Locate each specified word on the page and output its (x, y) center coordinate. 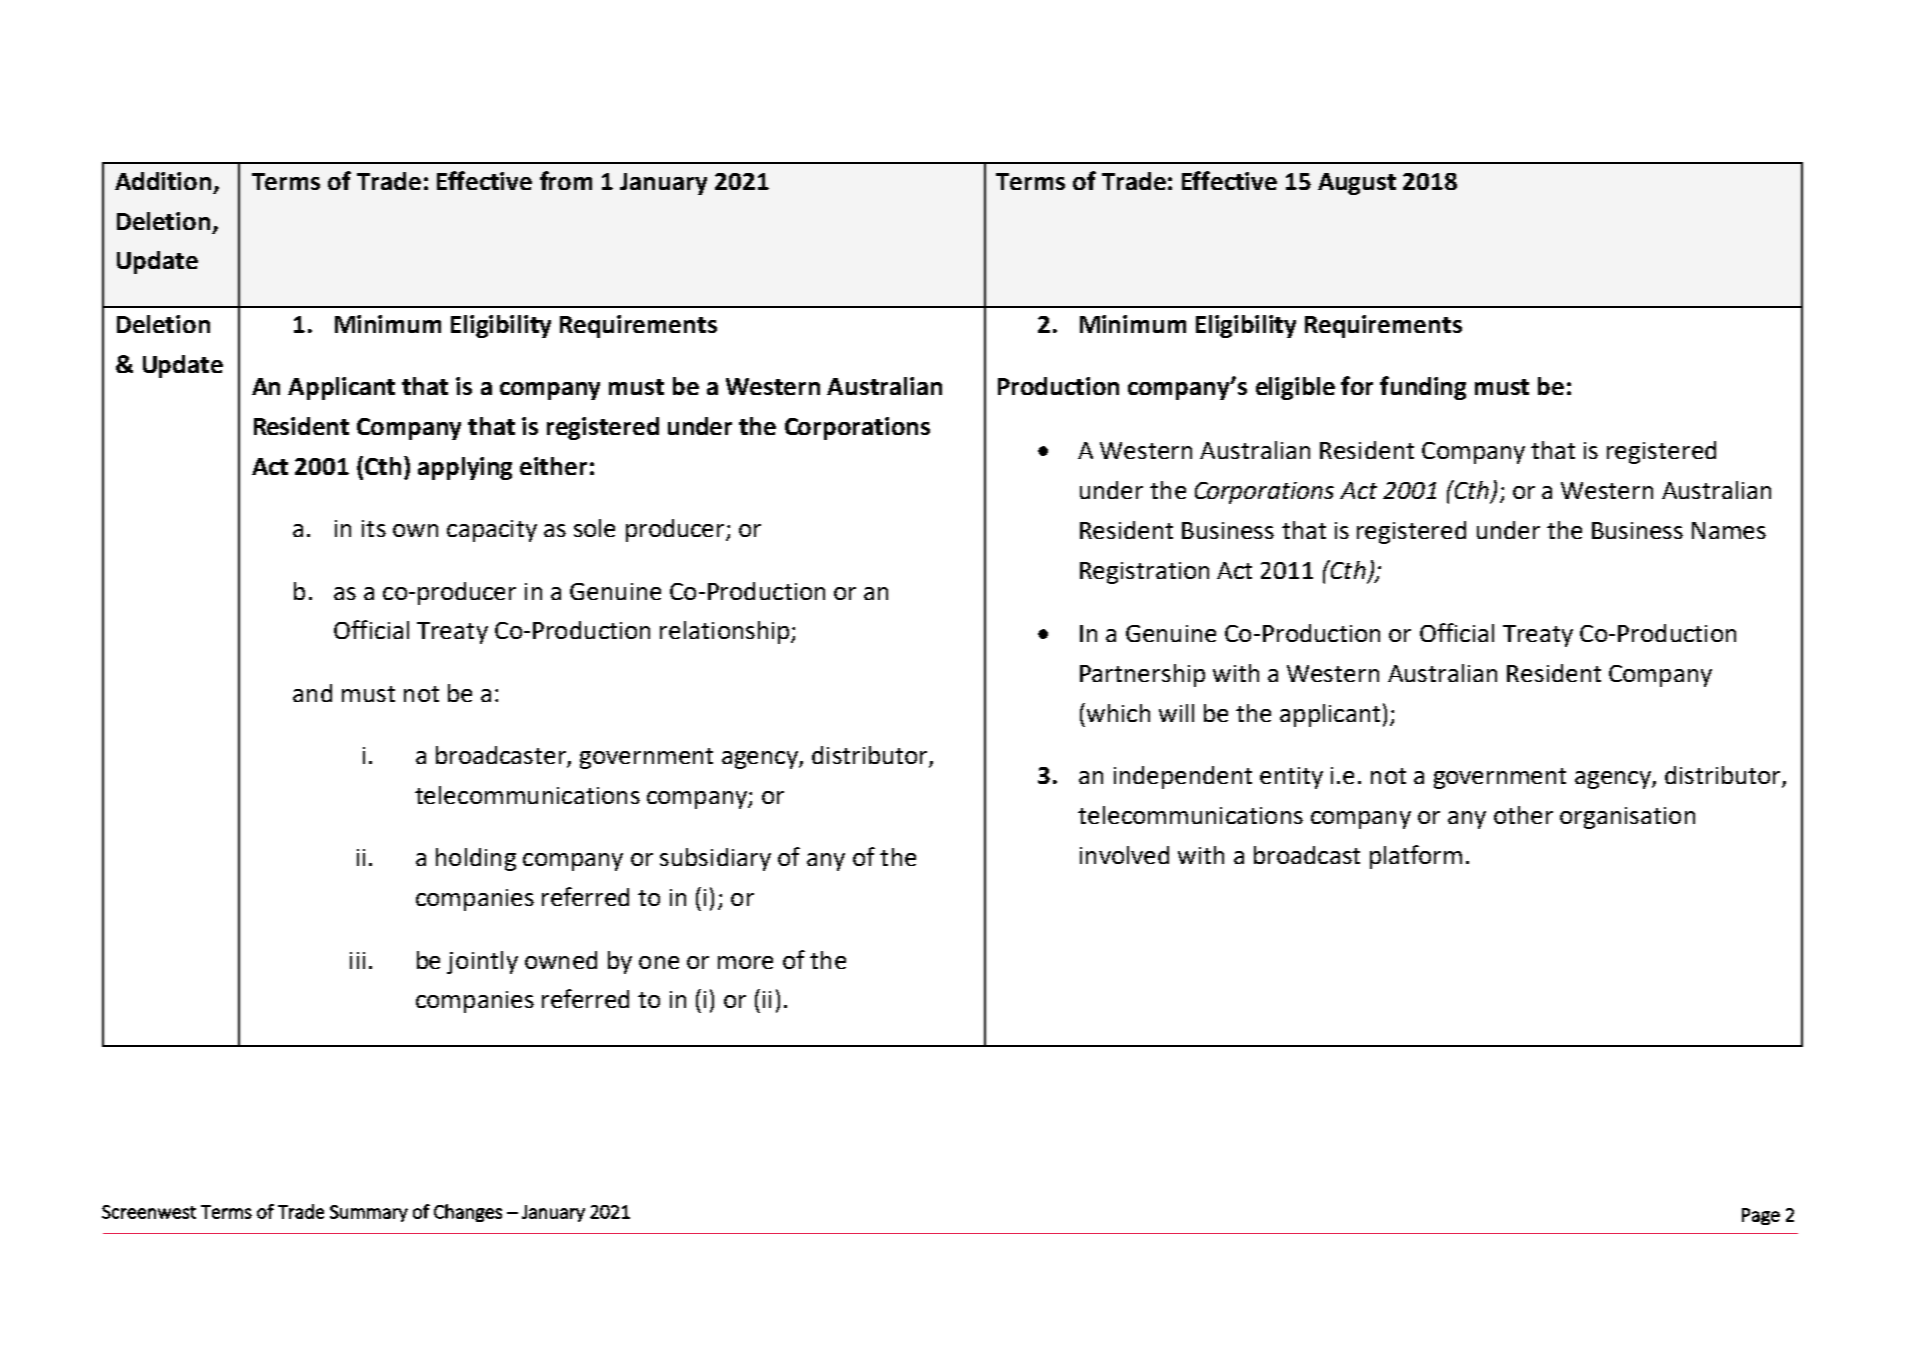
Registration (1144, 573)
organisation (1627, 818)
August (1357, 184)
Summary (369, 1213)
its (374, 528)
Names (1729, 530)
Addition (163, 181)
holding (476, 859)
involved (1124, 855)
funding (1423, 388)
